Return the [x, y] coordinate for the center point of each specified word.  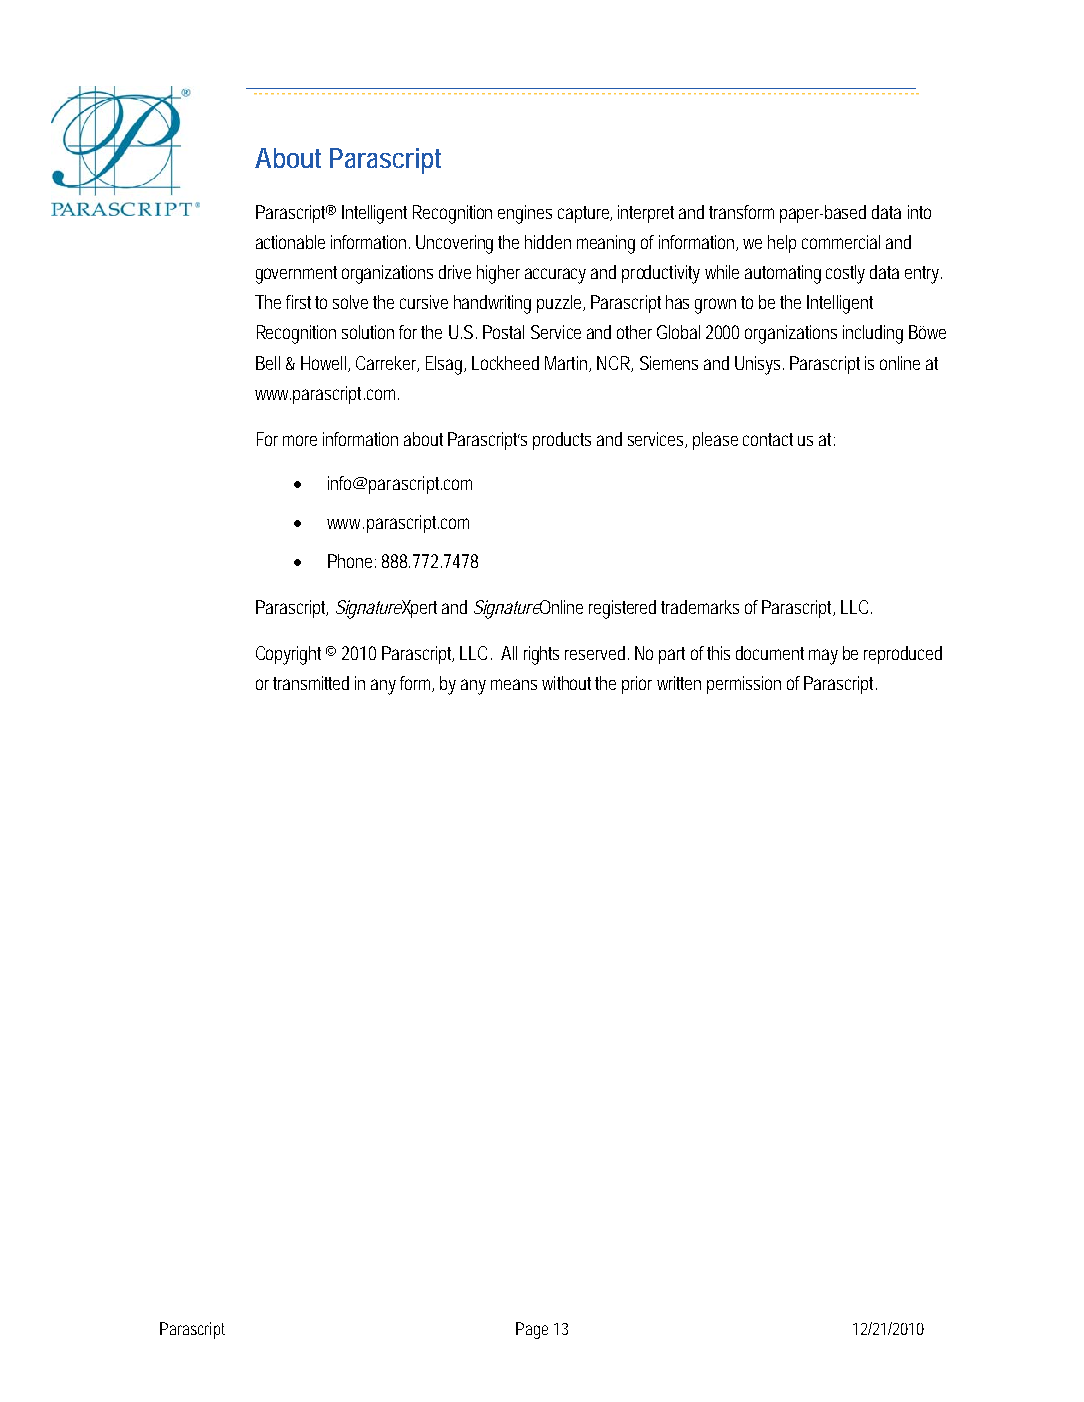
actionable [290, 242]
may [823, 657]
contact [768, 439]
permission [744, 685]
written [679, 683]
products [562, 441]
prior [637, 685]
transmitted [311, 683]
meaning [606, 244]
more [300, 440]
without [566, 683]
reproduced [903, 655]
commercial [841, 242]
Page [532, 1330]
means [514, 684]
